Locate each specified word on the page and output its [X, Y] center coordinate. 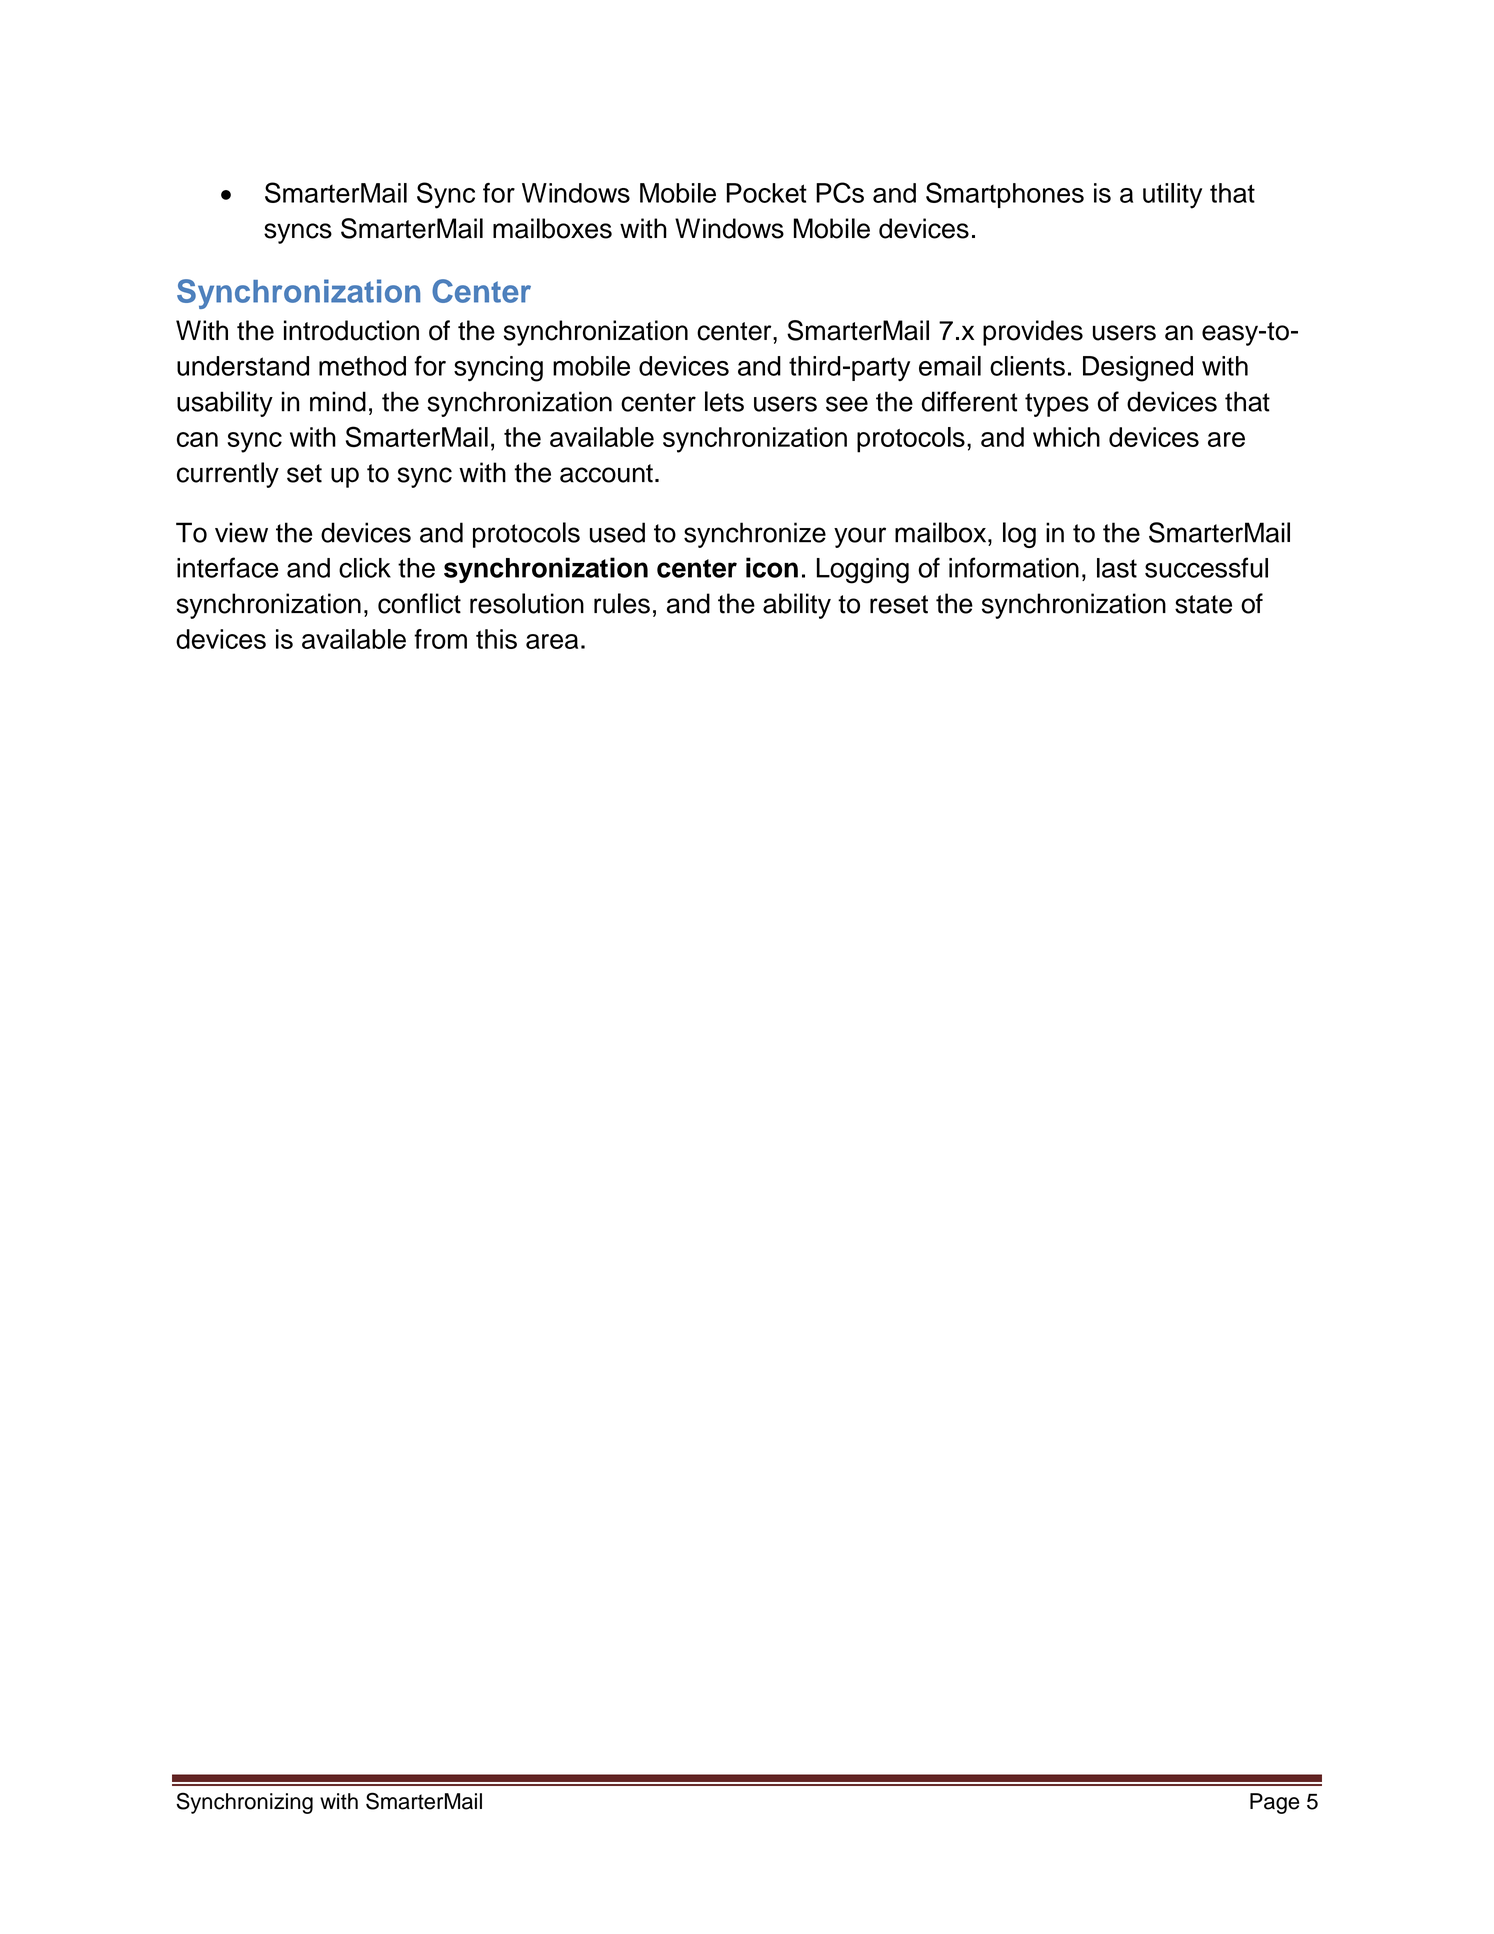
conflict [419, 603]
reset [899, 604]
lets [724, 401]
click [365, 568]
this [496, 639]
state [1203, 604]
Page [1274, 1803]
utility [1172, 196]
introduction [351, 330]
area [552, 641]
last [1117, 568]
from [440, 639]
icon [772, 567]
